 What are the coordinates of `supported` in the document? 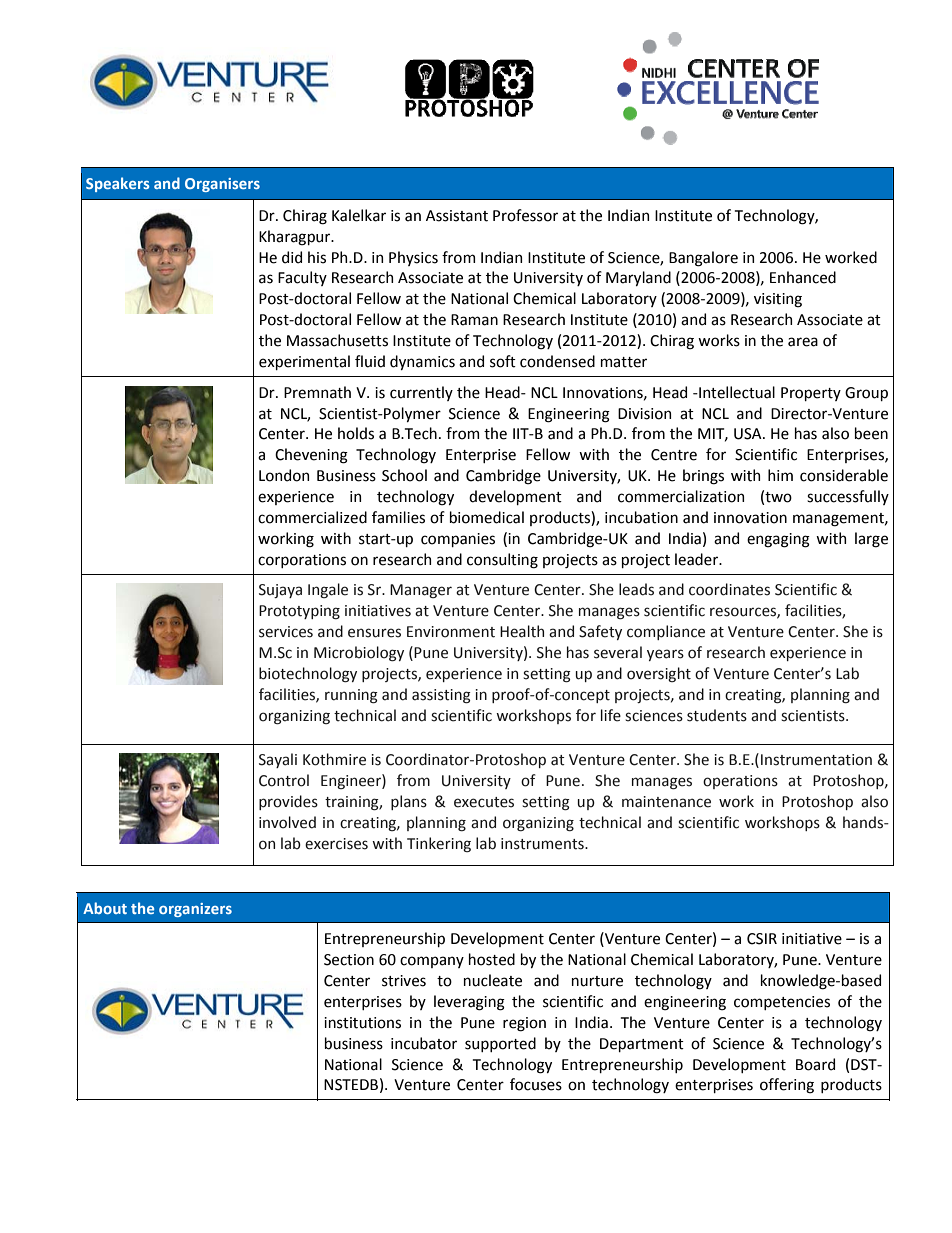 It's located at (500, 1044).
